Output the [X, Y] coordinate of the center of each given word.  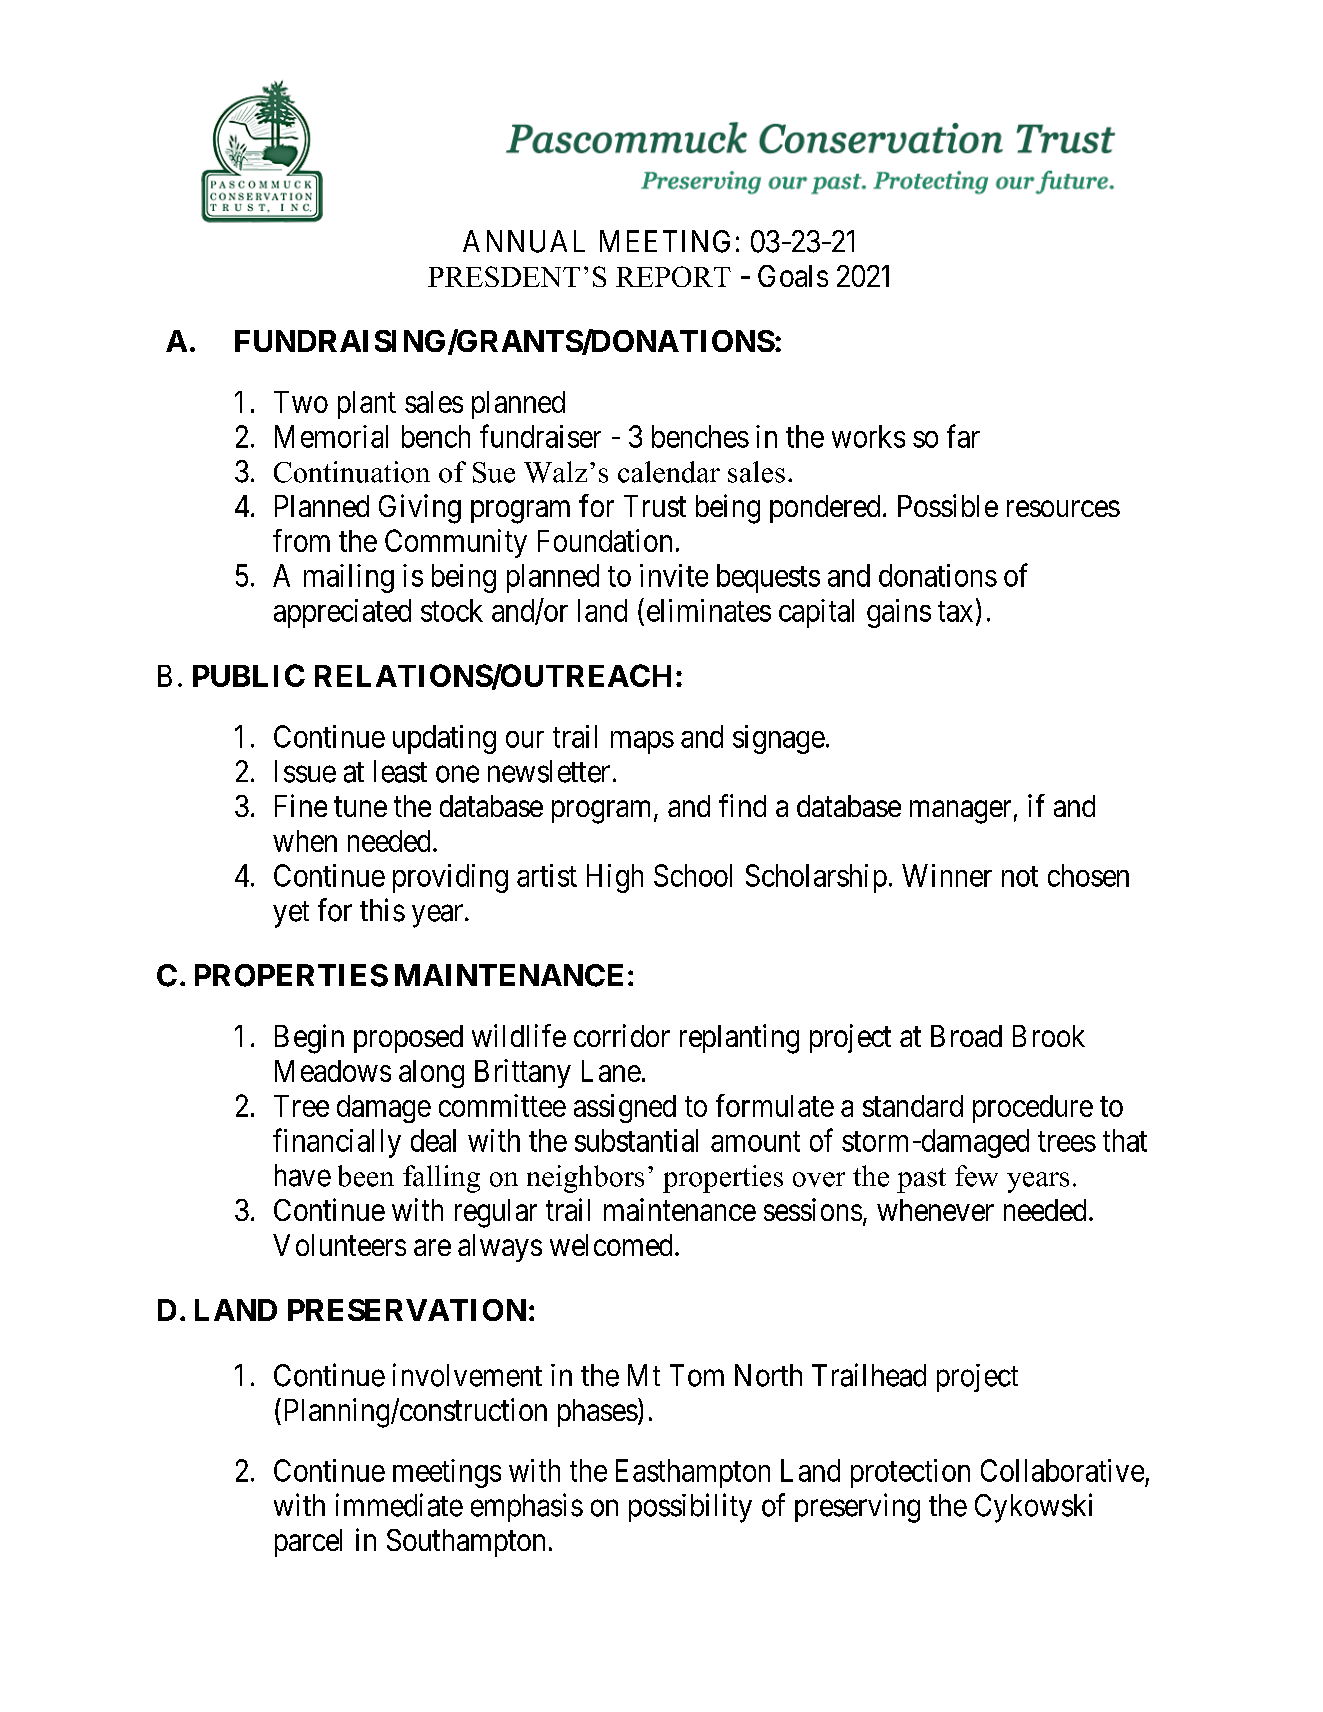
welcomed [611, 1245]
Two [301, 402]
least [400, 771]
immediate [399, 1505]
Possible [948, 505]
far [963, 436]
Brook [1049, 1036]
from [301, 540]
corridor [622, 1035]
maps [642, 742]
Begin [309, 1039]
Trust [655, 506]
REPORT [673, 276]
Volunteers [339, 1245]
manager [960, 812]
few [976, 1176]
